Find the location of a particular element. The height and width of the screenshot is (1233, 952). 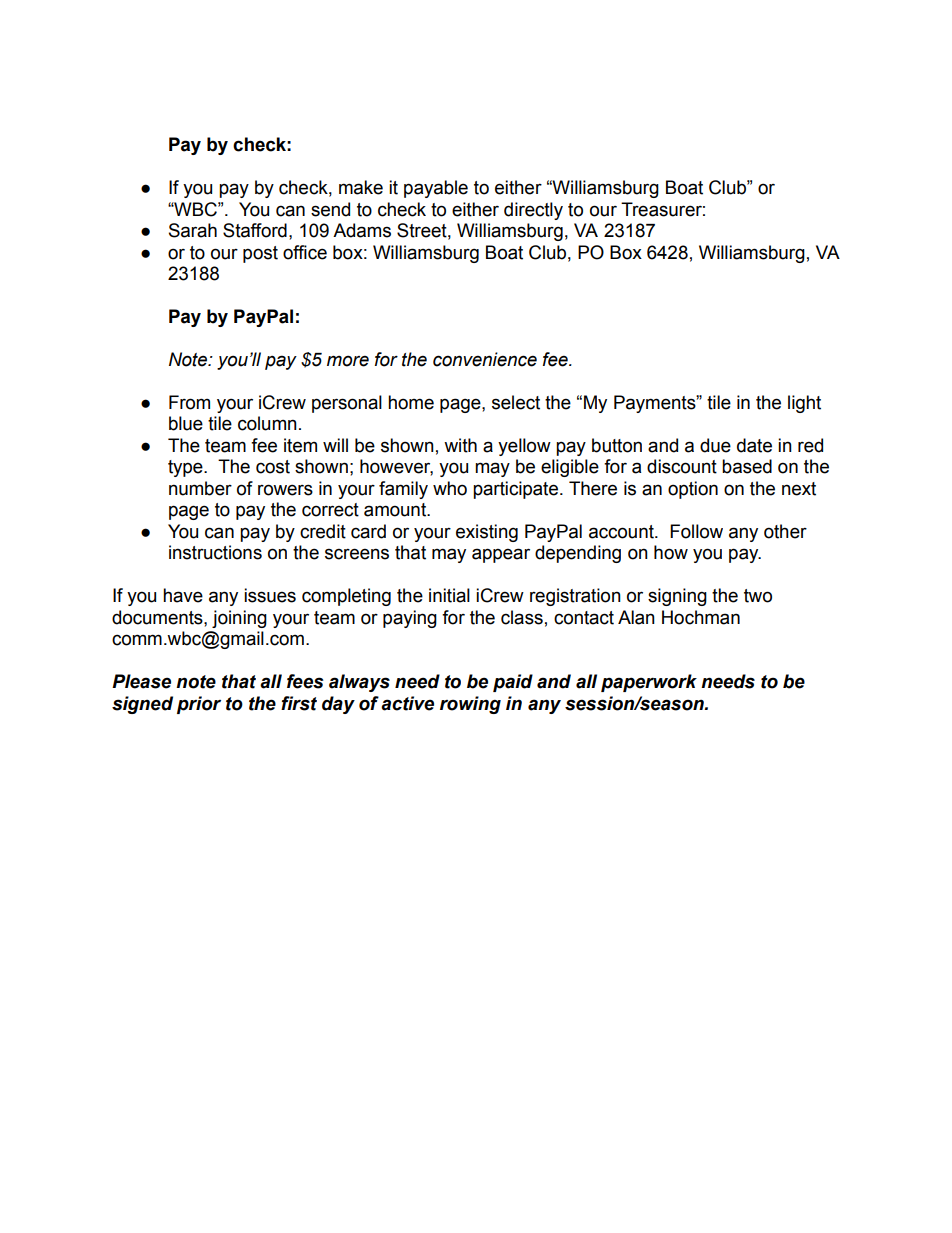

light is located at coordinates (804, 404).
